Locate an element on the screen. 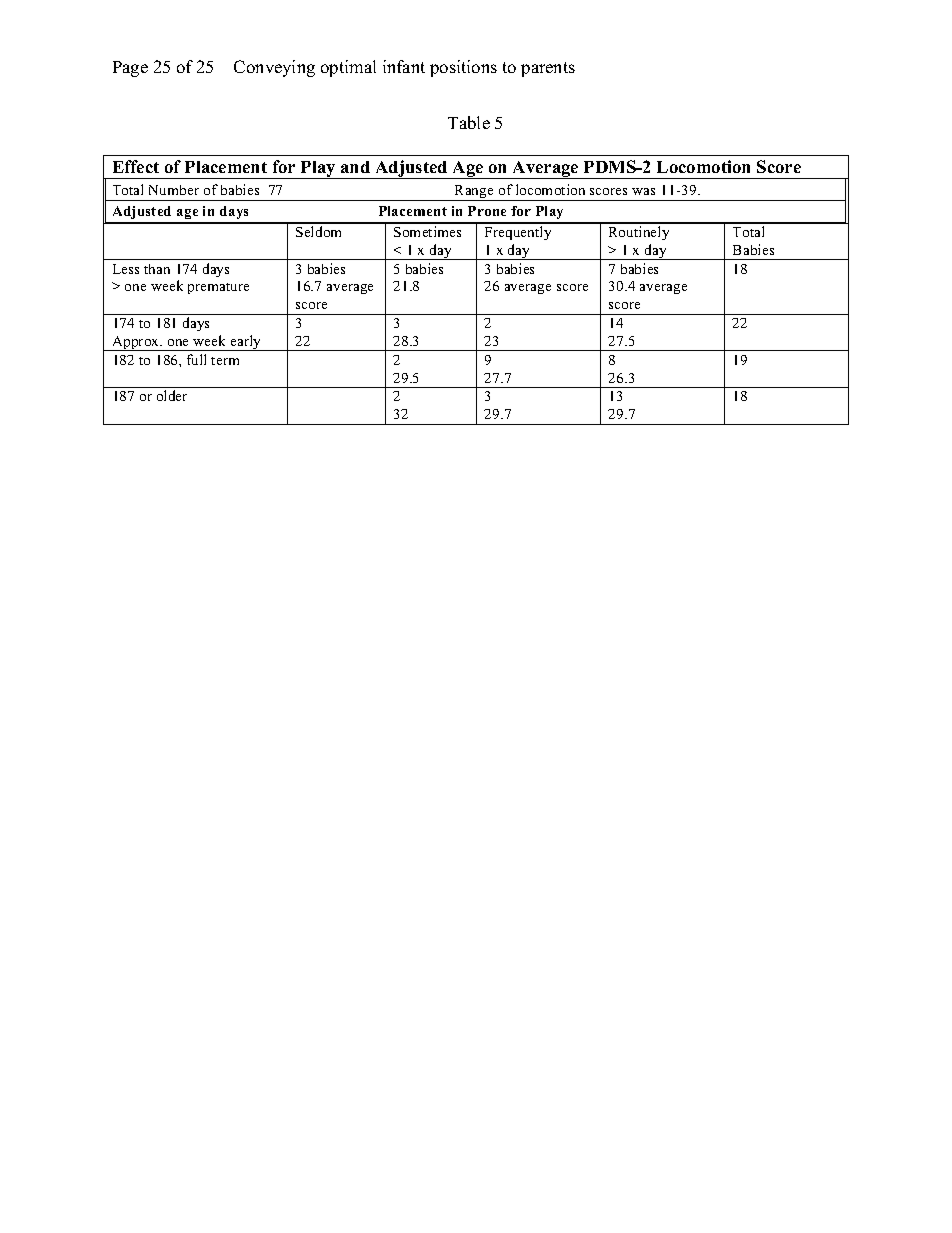 The height and width of the screenshot is (1233, 952). parents is located at coordinates (548, 69).
